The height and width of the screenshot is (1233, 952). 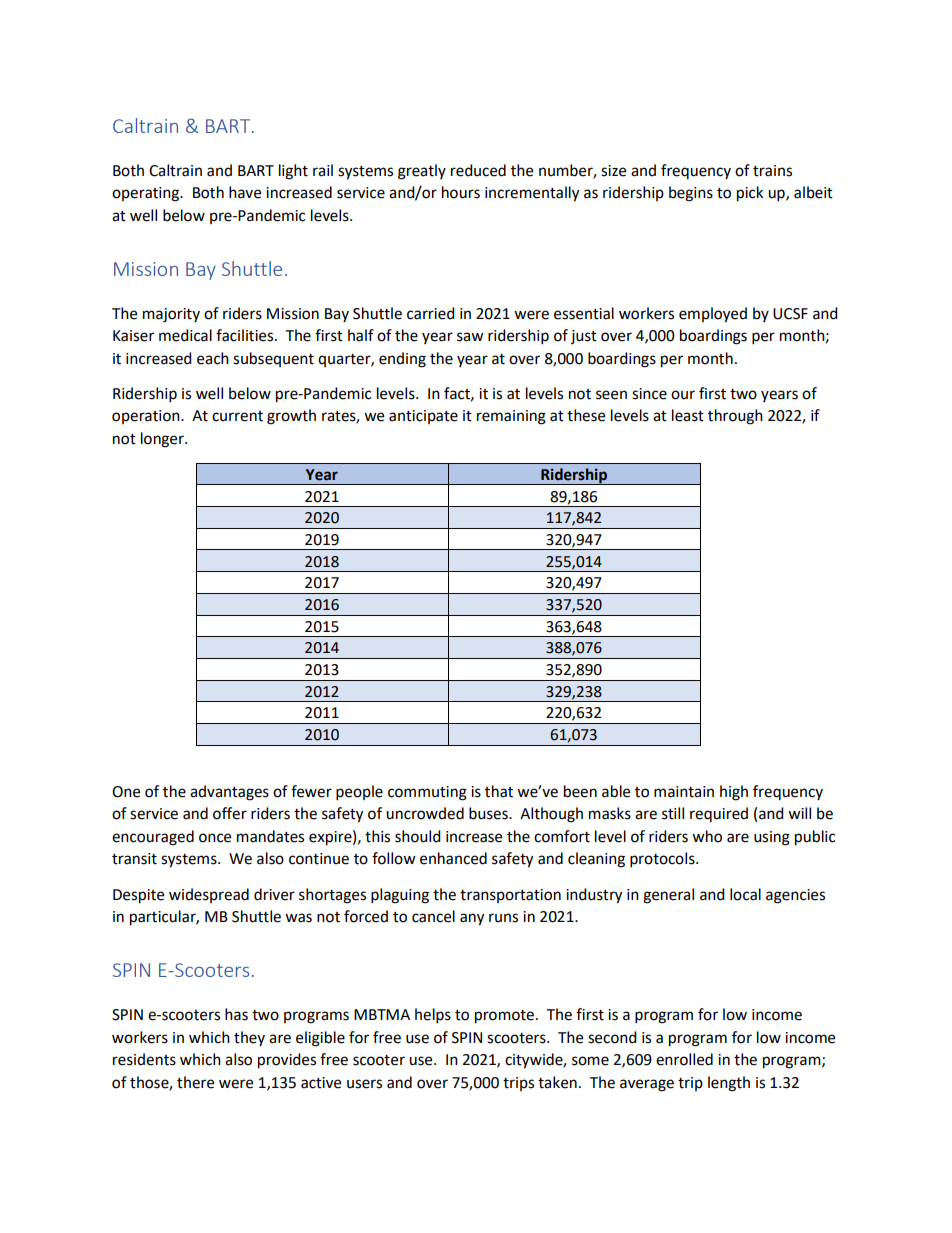 What do you see at coordinates (499, 791) in the screenshot?
I see `that` at bounding box center [499, 791].
